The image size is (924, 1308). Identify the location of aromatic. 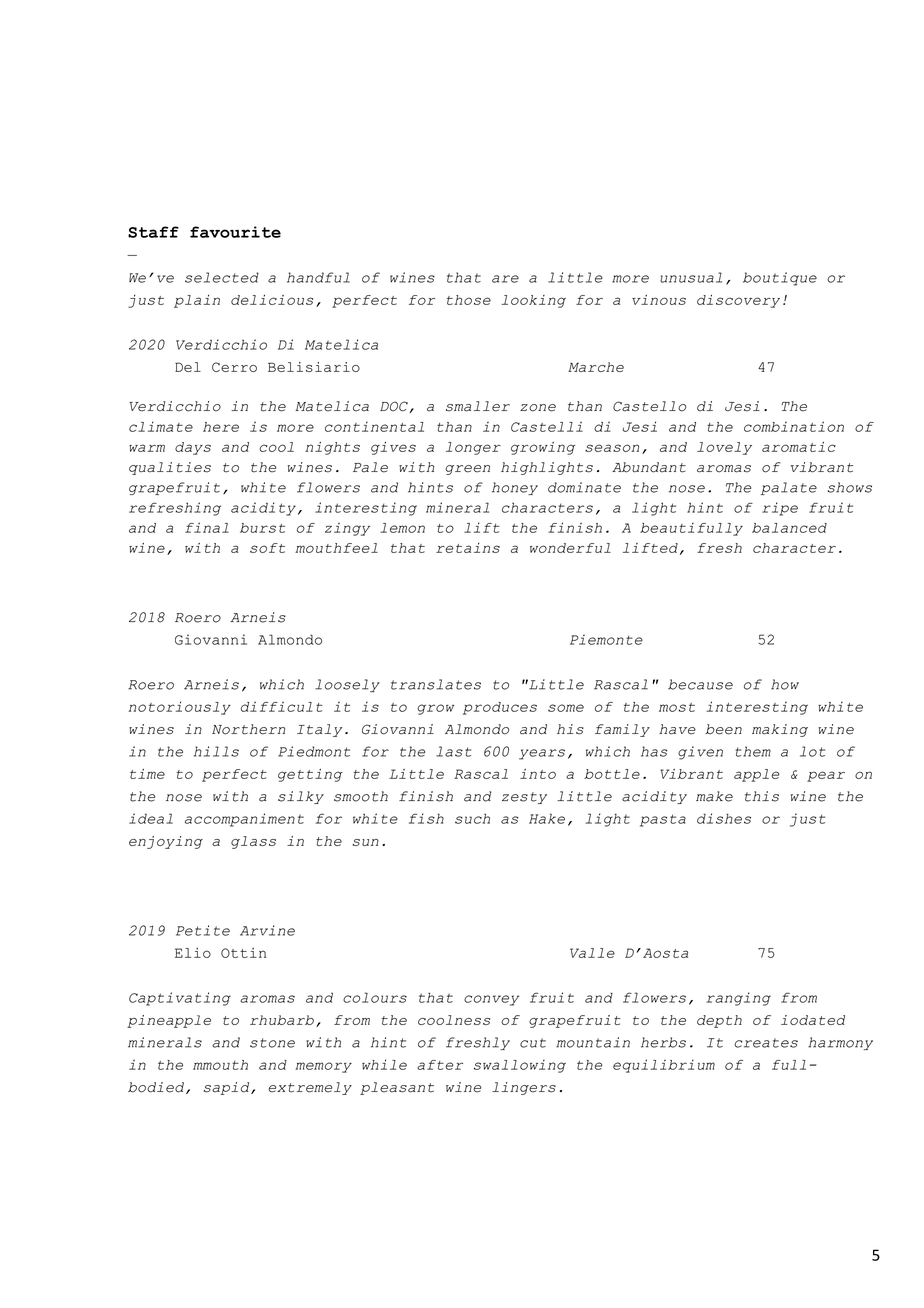
(799, 447).
